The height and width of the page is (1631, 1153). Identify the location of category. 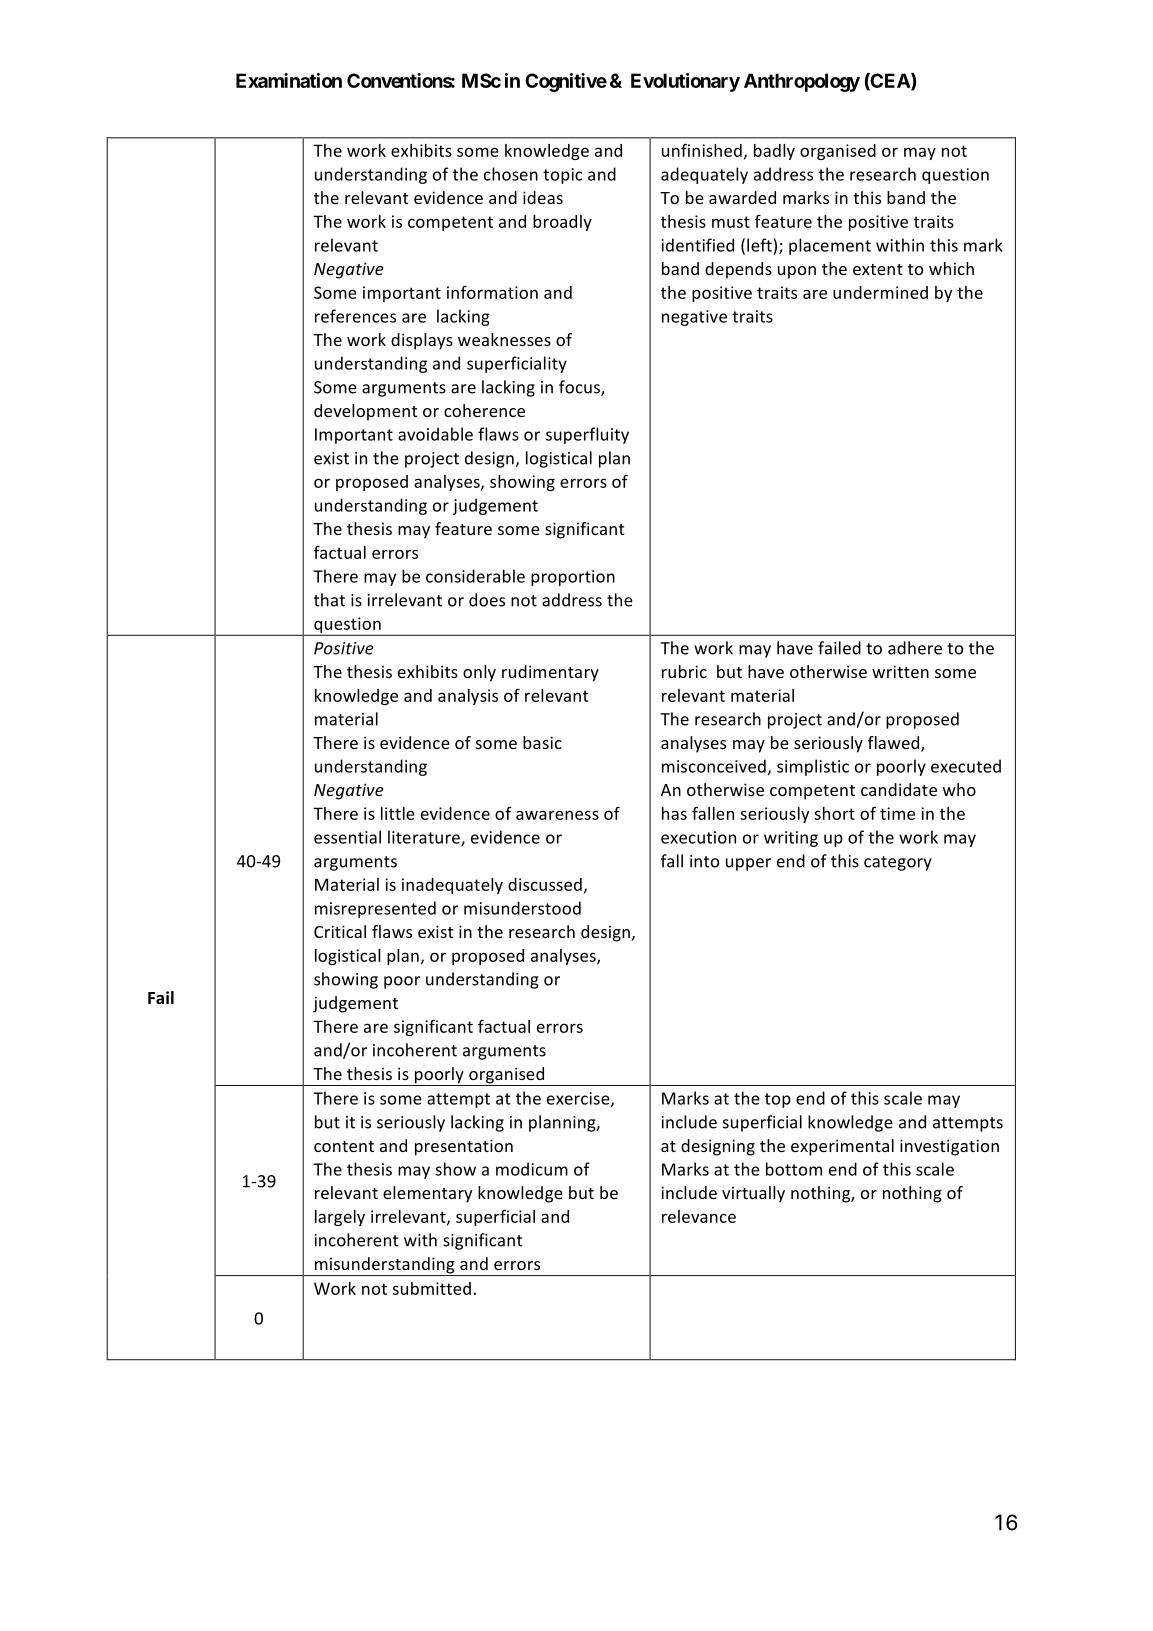
(898, 863).
